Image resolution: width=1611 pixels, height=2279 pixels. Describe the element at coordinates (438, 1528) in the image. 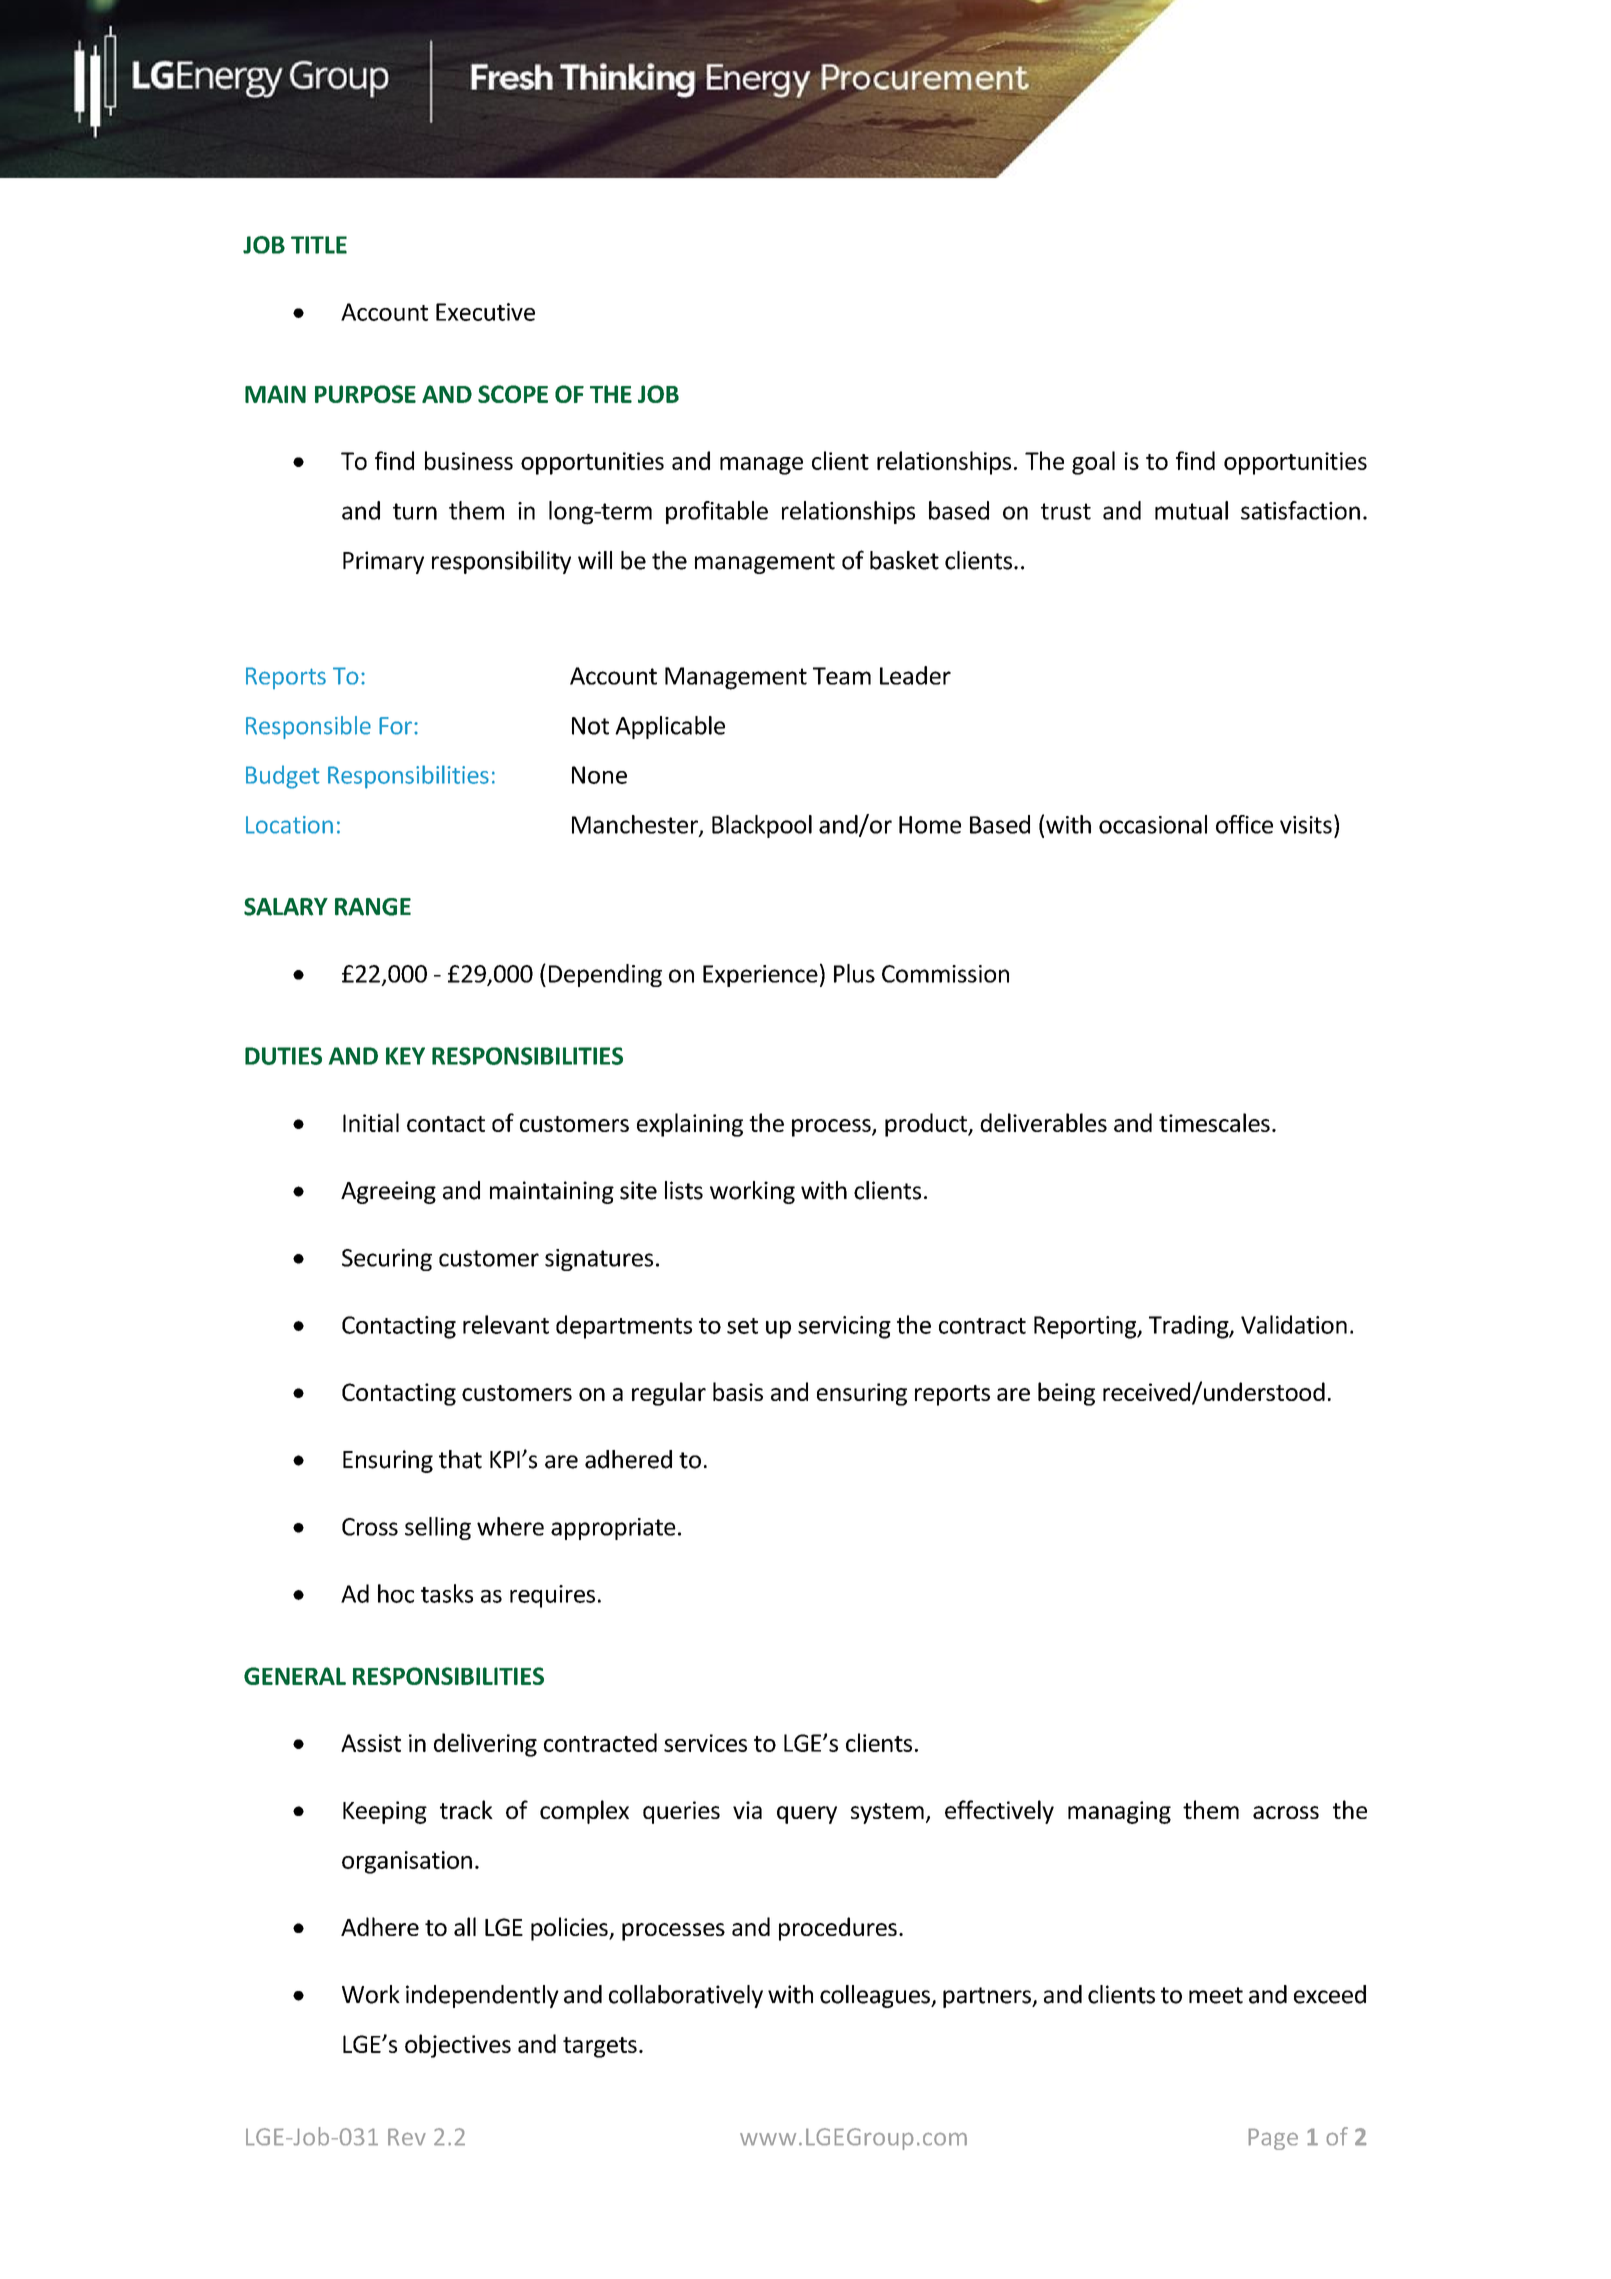

I see `selling` at that location.
